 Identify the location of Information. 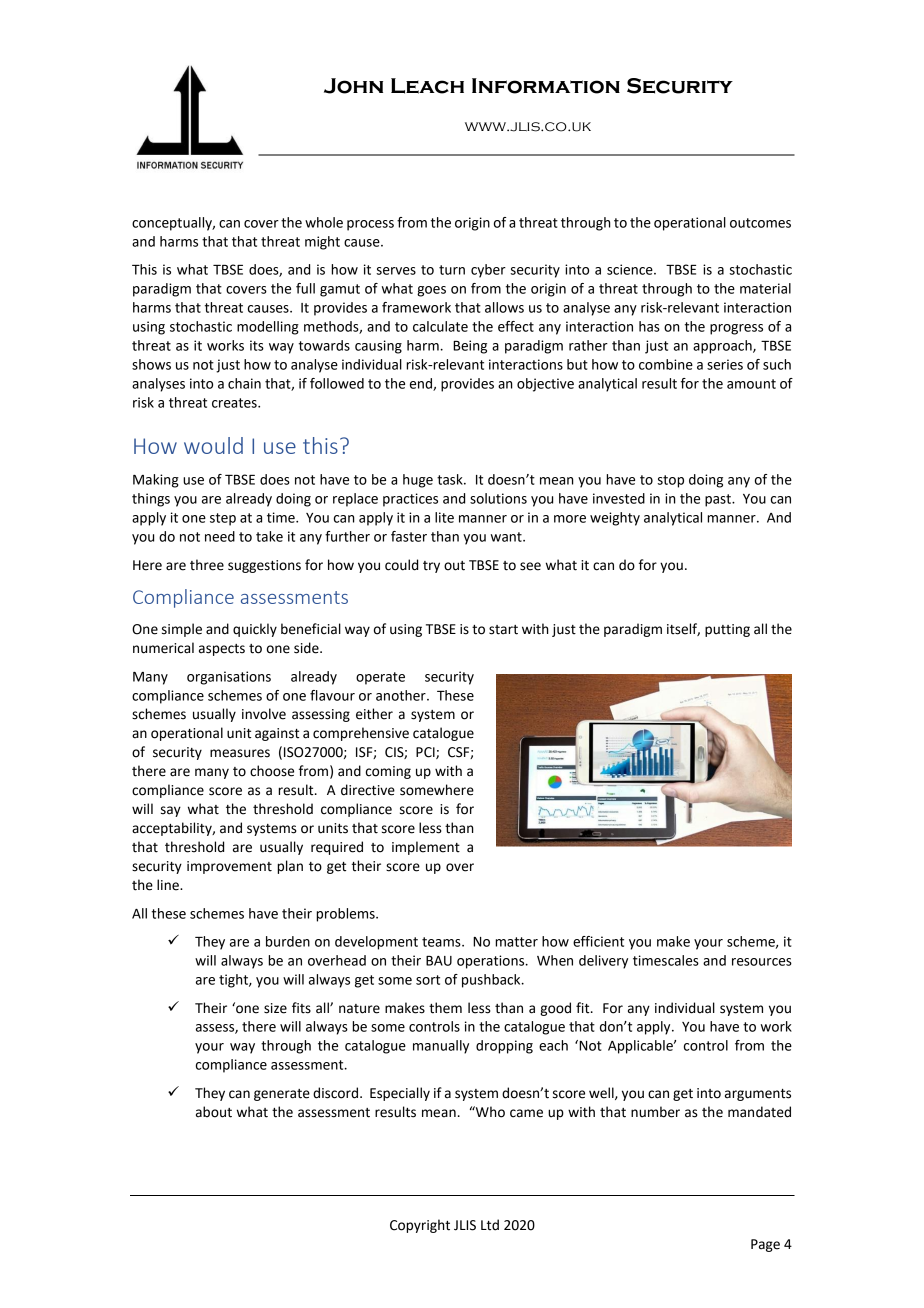
(546, 86).
